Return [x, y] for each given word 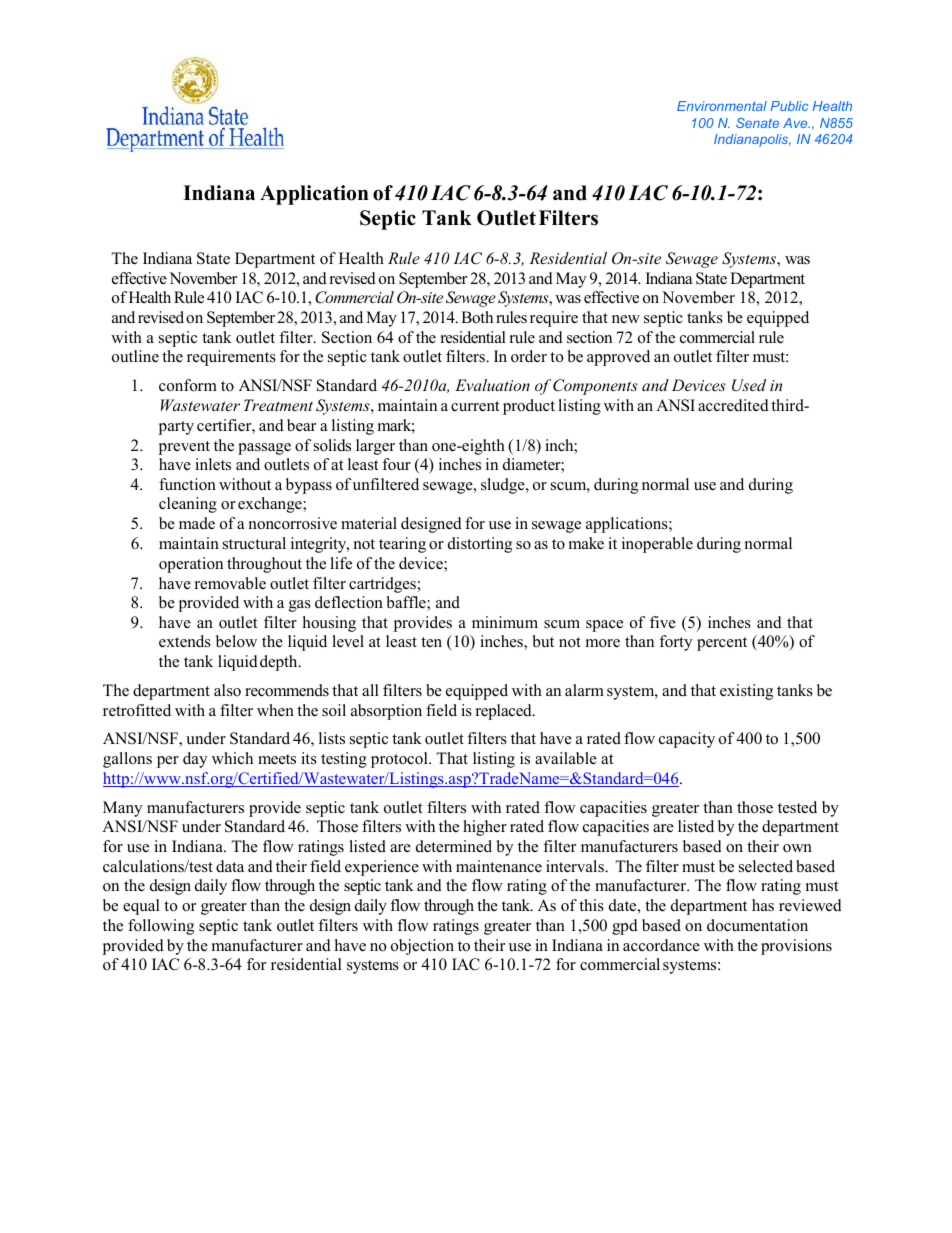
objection [422, 947]
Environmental [722, 106]
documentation [757, 925]
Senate [757, 123]
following [161, 927]
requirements [231, 358]
